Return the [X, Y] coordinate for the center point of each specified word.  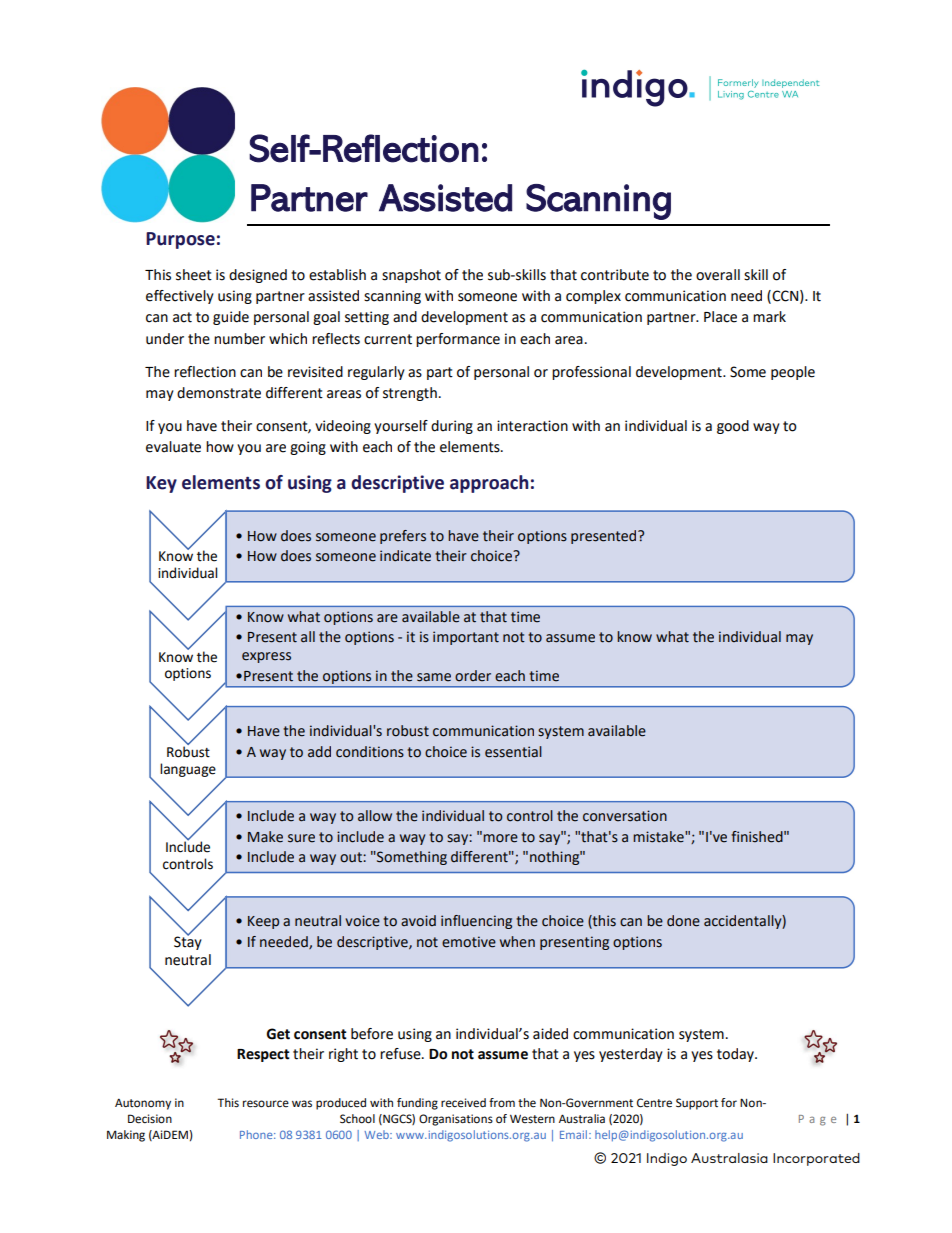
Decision [150, 1119]
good [733, 427]
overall [718, 275]
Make [265, 837]
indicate [405, 556]
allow [375, 816]
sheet [194, 275]
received [463, 1103]
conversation [625, 816]
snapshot [411, 276]
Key [161, 484]
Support [697, 1104]
